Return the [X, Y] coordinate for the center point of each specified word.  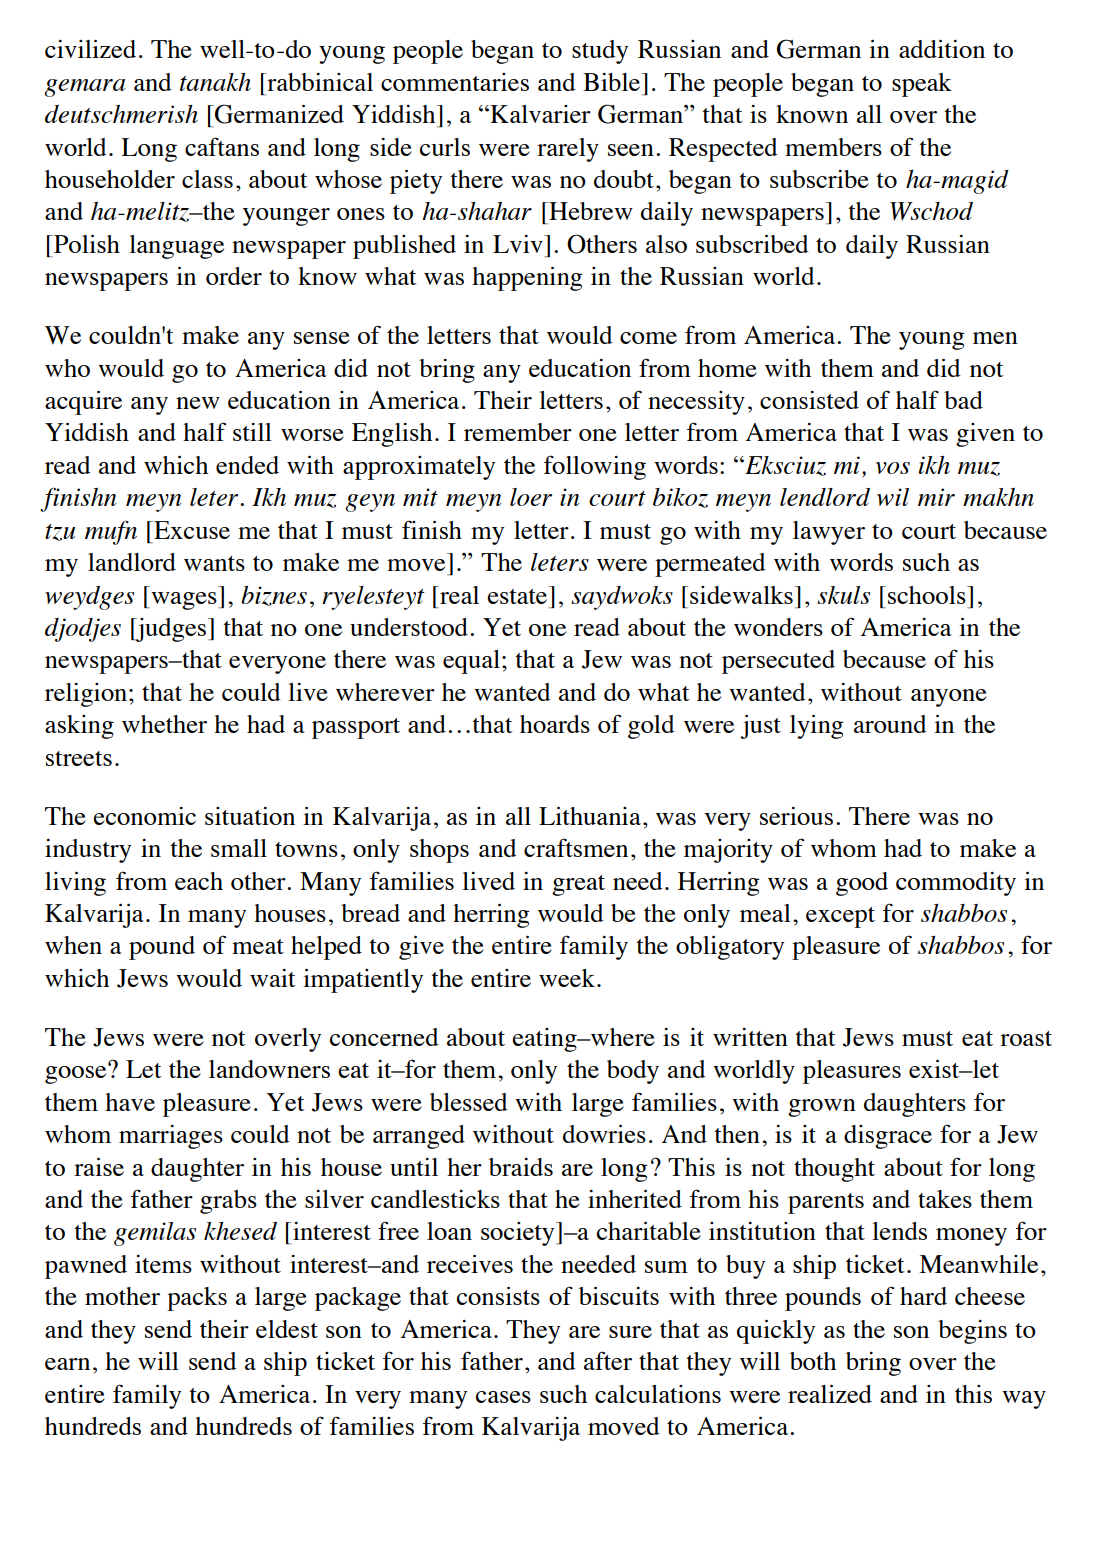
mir [936, 497]
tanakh [215, 82]
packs [197, 1299]
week [567, 978]
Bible [613, 82]
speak [922, 85]
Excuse [191, 530]
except [840, 917]
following [595, 467]
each [199, 881]
